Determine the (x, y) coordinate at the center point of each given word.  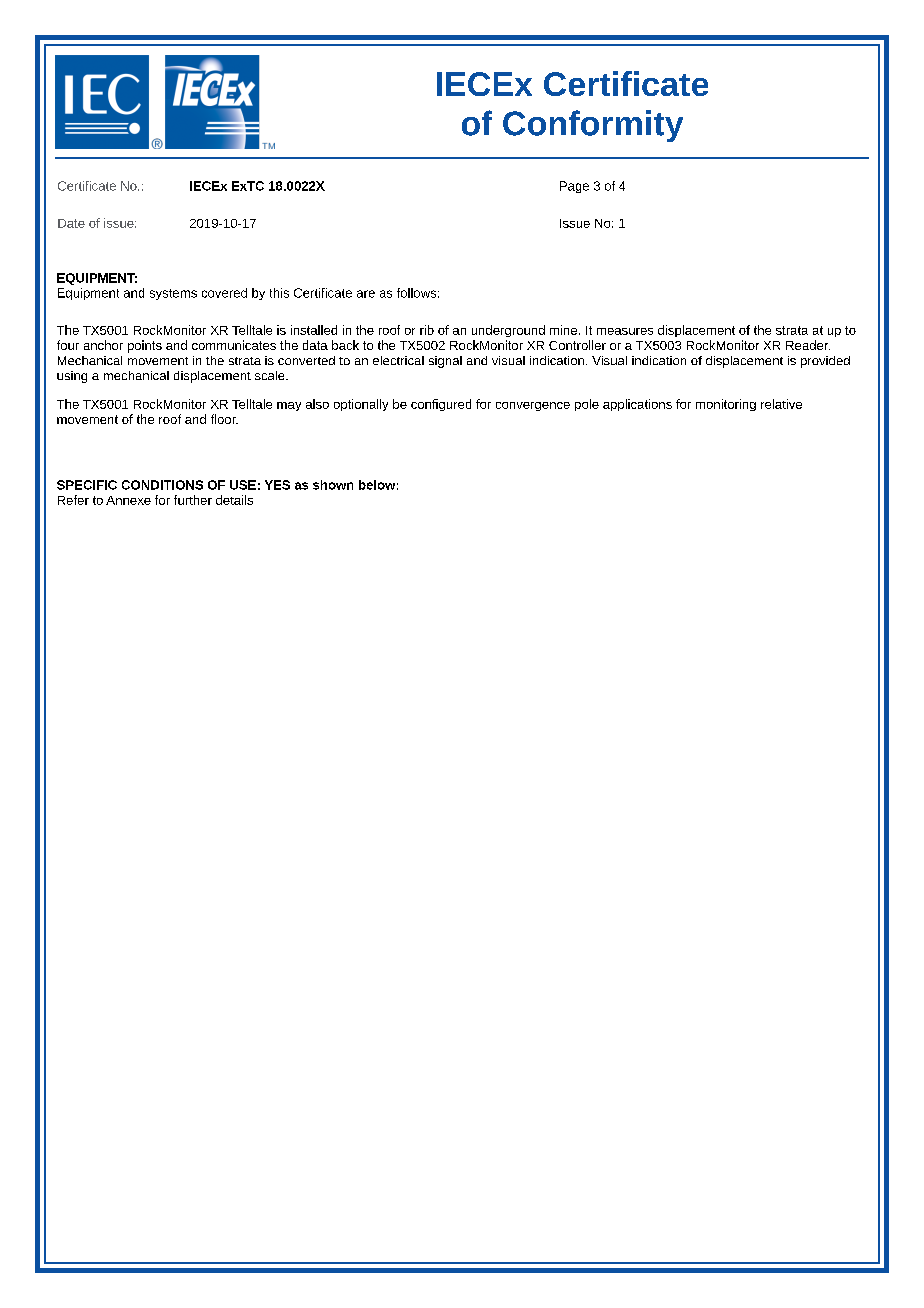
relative (781, 404)
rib (427, 330)
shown (333, 485)
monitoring (726, 405)
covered (224, 293)
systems (173, 294)
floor (224, 419)
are (366, 294)
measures (625, 331)
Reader (808, 345)
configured (441, 405)
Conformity (593, 126)
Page (574, 187)
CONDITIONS (162, 485)
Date (71, 223)
